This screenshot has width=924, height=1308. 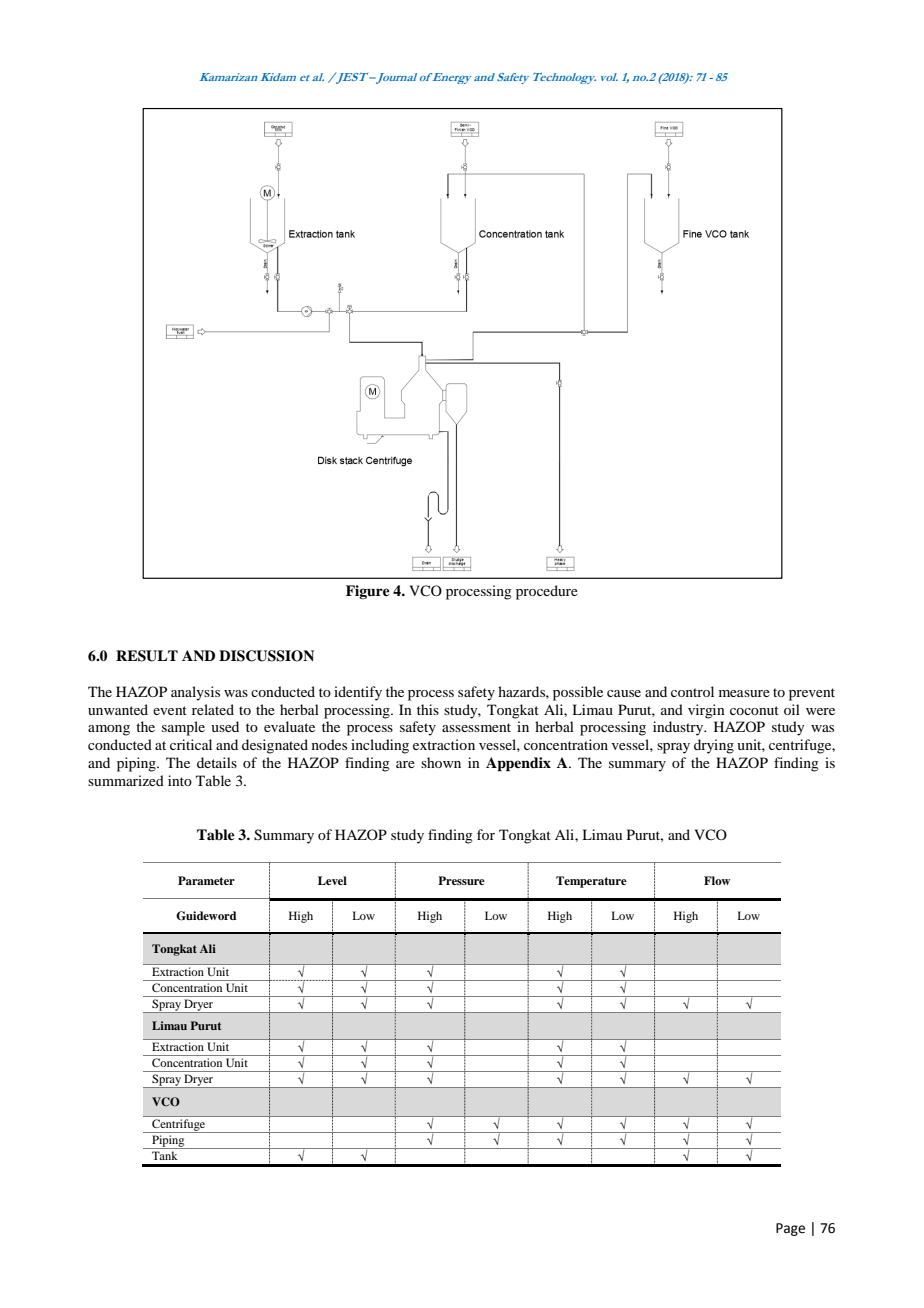 What do you see at coordinates (332, 880) in the screenshot?
I see `Level` at bounding box center [332, 880].
